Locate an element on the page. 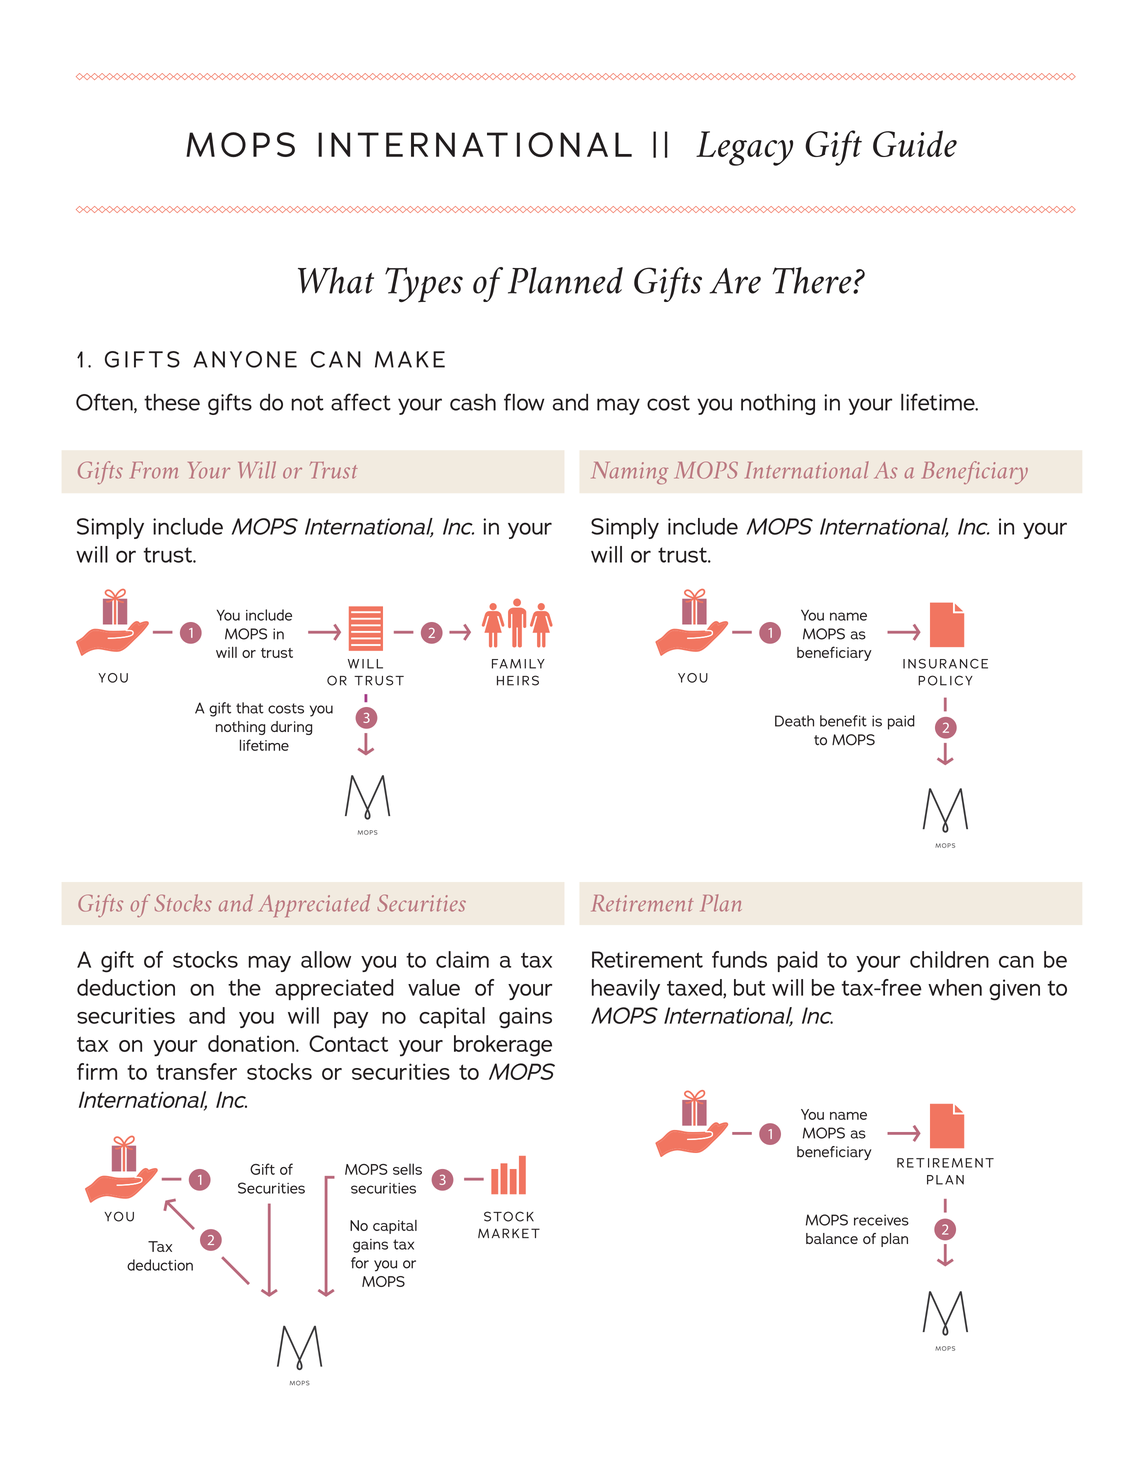 Image resolution: width=1143 pixels, height=1480 pixels. Guide is located at coordinates (915, 143).
